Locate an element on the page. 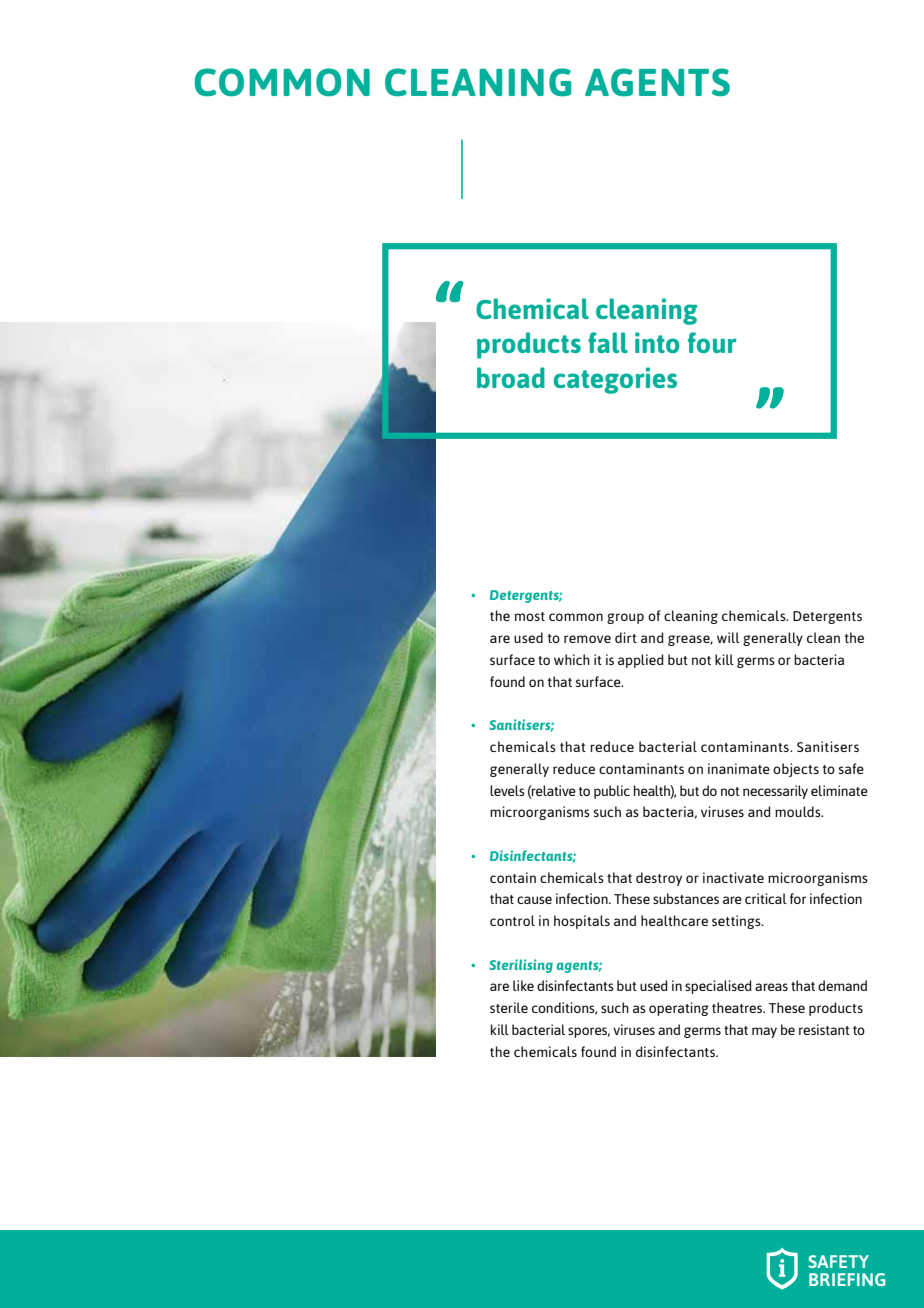  operating is located at coordinates (679, 1009).
